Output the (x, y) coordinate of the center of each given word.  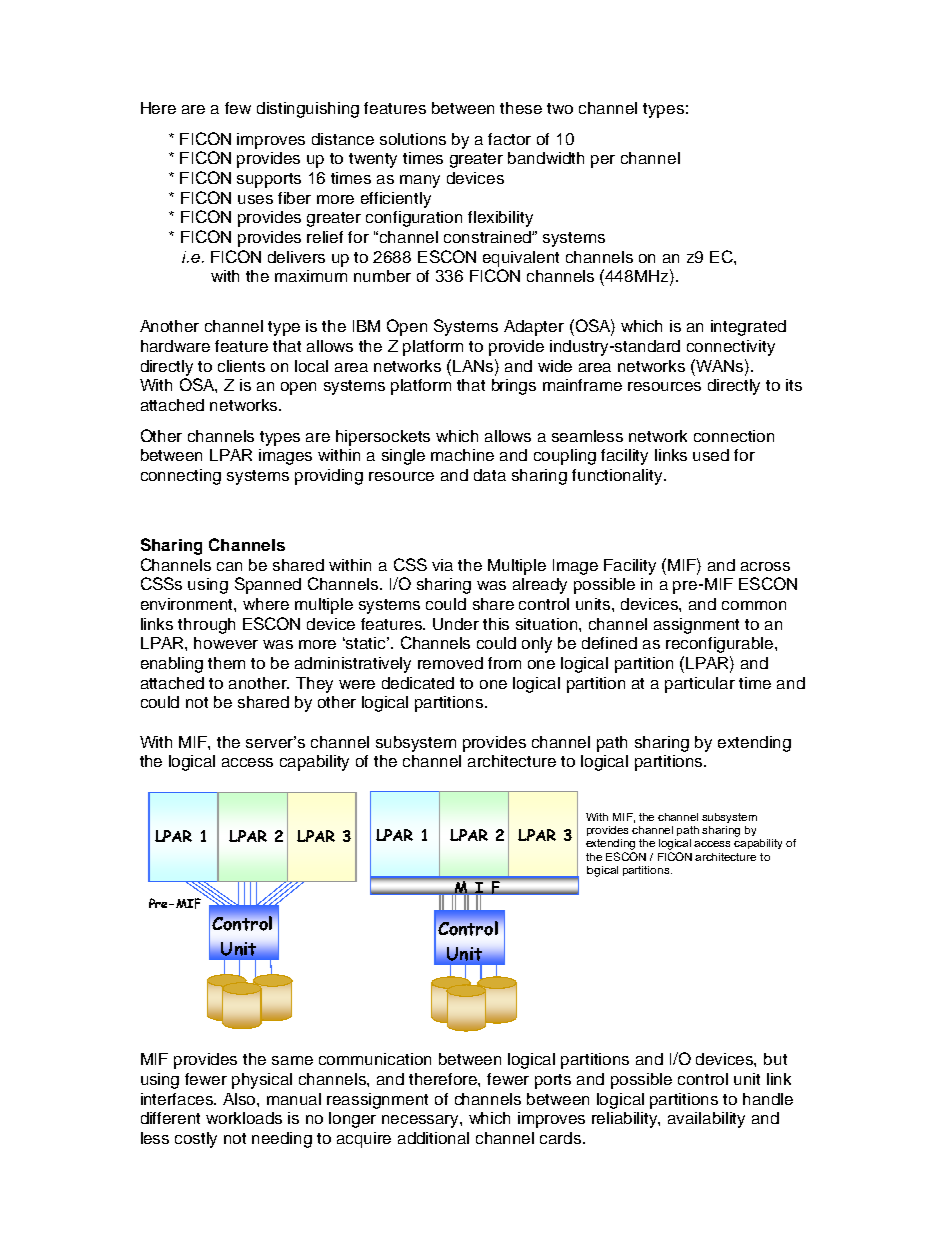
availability (706, 1120)
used (711, 455)
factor (509, 139)
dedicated (418, 683)
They (314, 685)
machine (462, 455)
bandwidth (546, 158)
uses (255, 199)
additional (433, 1138)
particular (700, 685)
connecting (181, 477)
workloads (244, 1118)
